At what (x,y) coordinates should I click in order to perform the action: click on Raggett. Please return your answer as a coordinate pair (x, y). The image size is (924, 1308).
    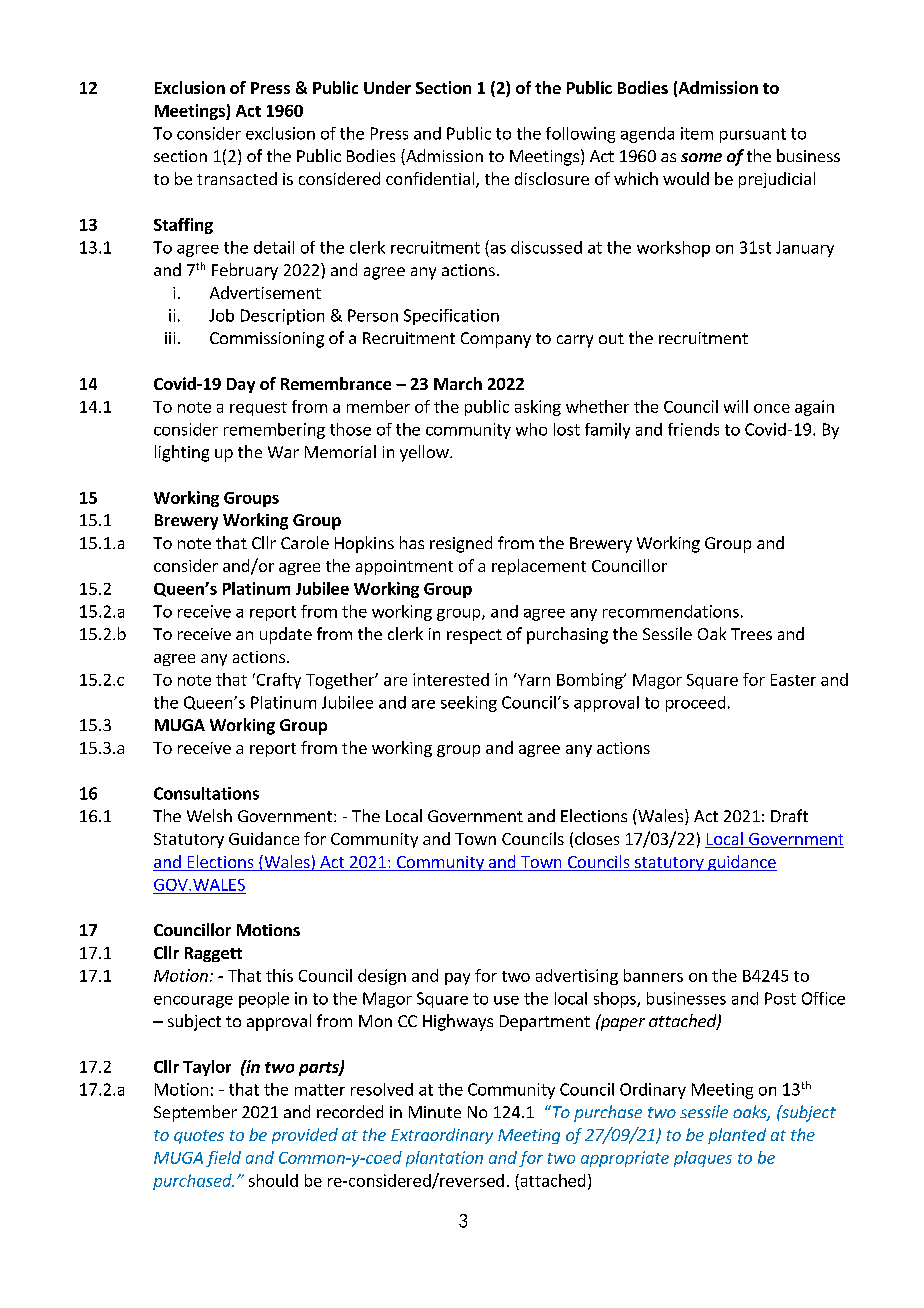
    Looking at the image, I should click on (213, 954).
